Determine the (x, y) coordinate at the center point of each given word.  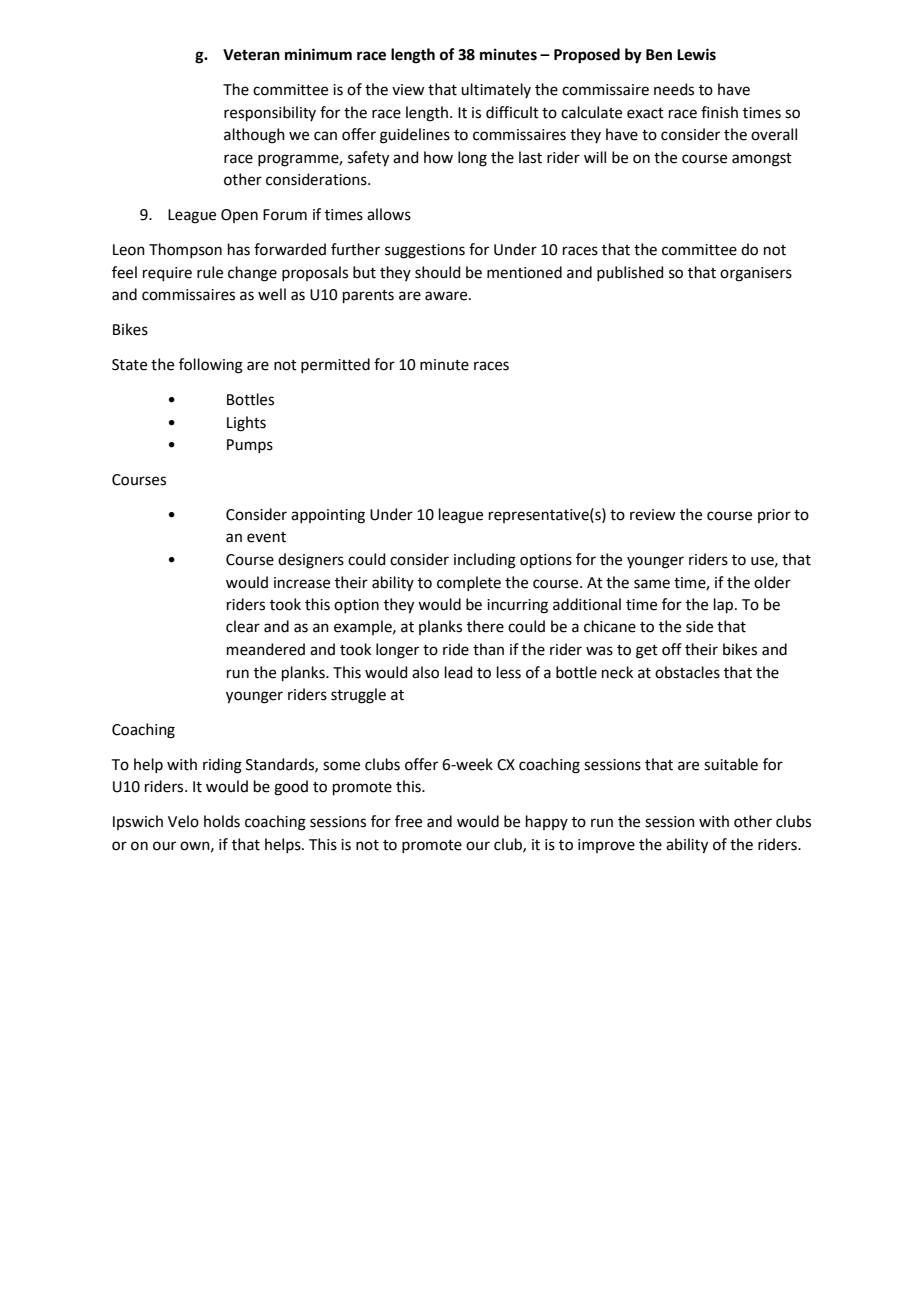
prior (774, 516)
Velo (183, 821)
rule (210, 272)
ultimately (496, 90)
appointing (328, 516)
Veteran (251, 55)
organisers (756, 274)
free (408, 821)
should (438, 272)
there (485, 626)
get (647, 652)
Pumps (250, 446)
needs (674, 89)
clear (243, 626)
